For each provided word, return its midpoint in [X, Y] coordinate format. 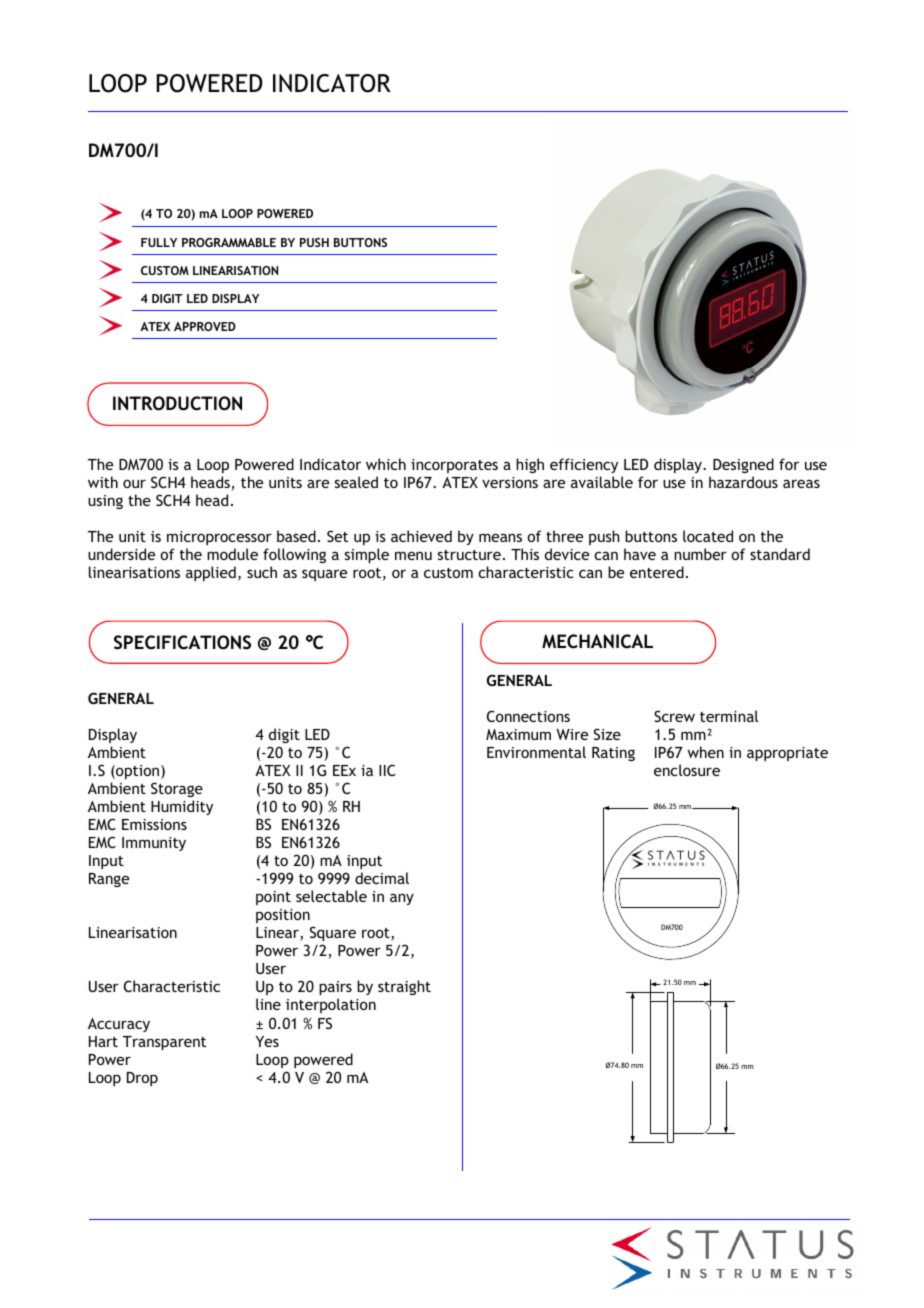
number [700, 554]
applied [211, 573]
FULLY [159, 242]
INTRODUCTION [177, 403]
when [706, 752]
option [138, 772]
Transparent [164, 1043]
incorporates [454, 466]
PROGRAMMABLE [229, 242]
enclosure [687, 770]
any [402, 899]
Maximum [518, 734]
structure [469, 555]
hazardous [743, 482]
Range [109, 880]
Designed [743, 465]
